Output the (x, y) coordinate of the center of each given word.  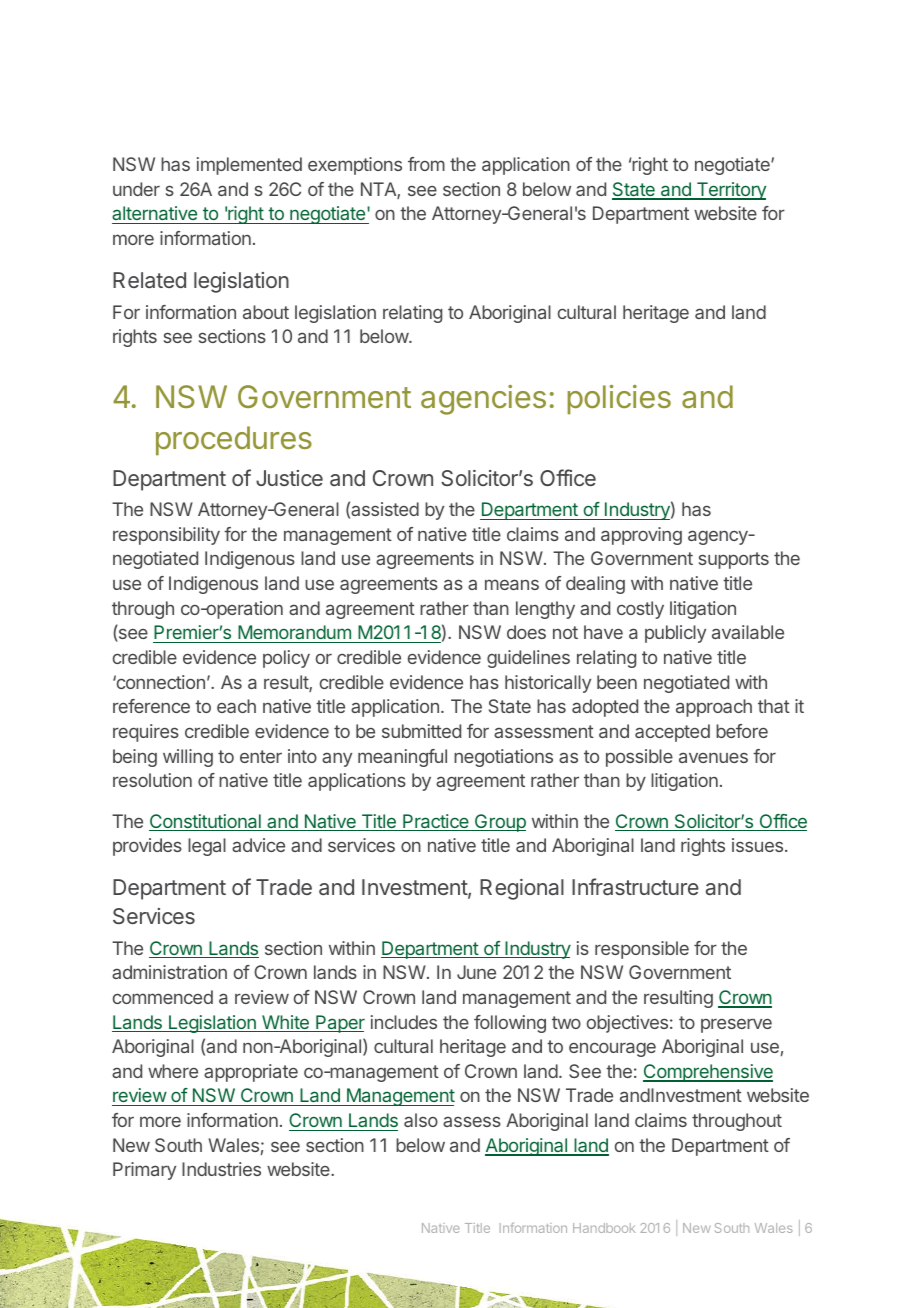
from (426, 164)
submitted (421, 731)
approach (714, 708)
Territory (730, 191)
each (236, 706)
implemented (249, 166)
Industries (221, 1169)
